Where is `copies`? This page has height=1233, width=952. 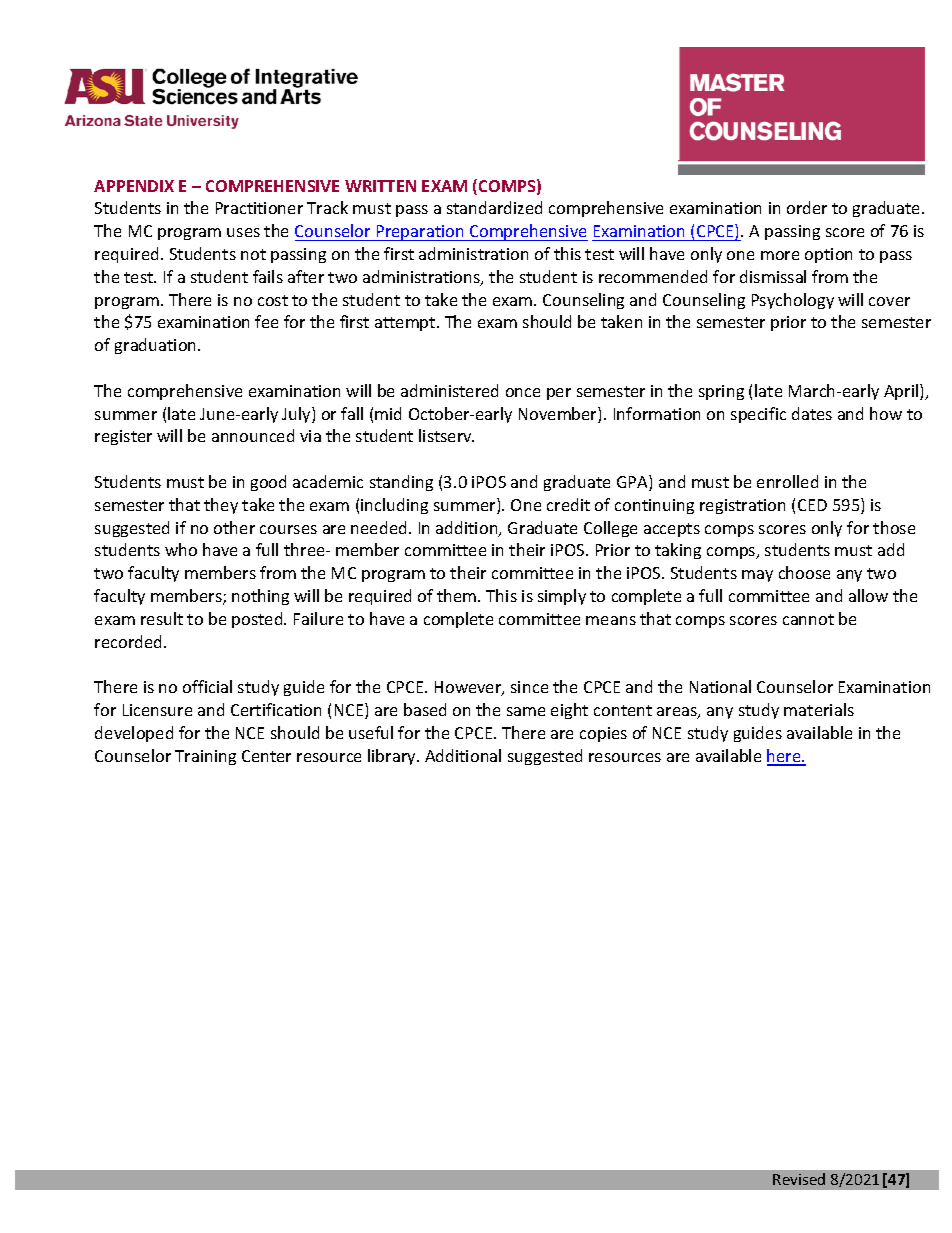
copies is located at coordinates (603, 734).
